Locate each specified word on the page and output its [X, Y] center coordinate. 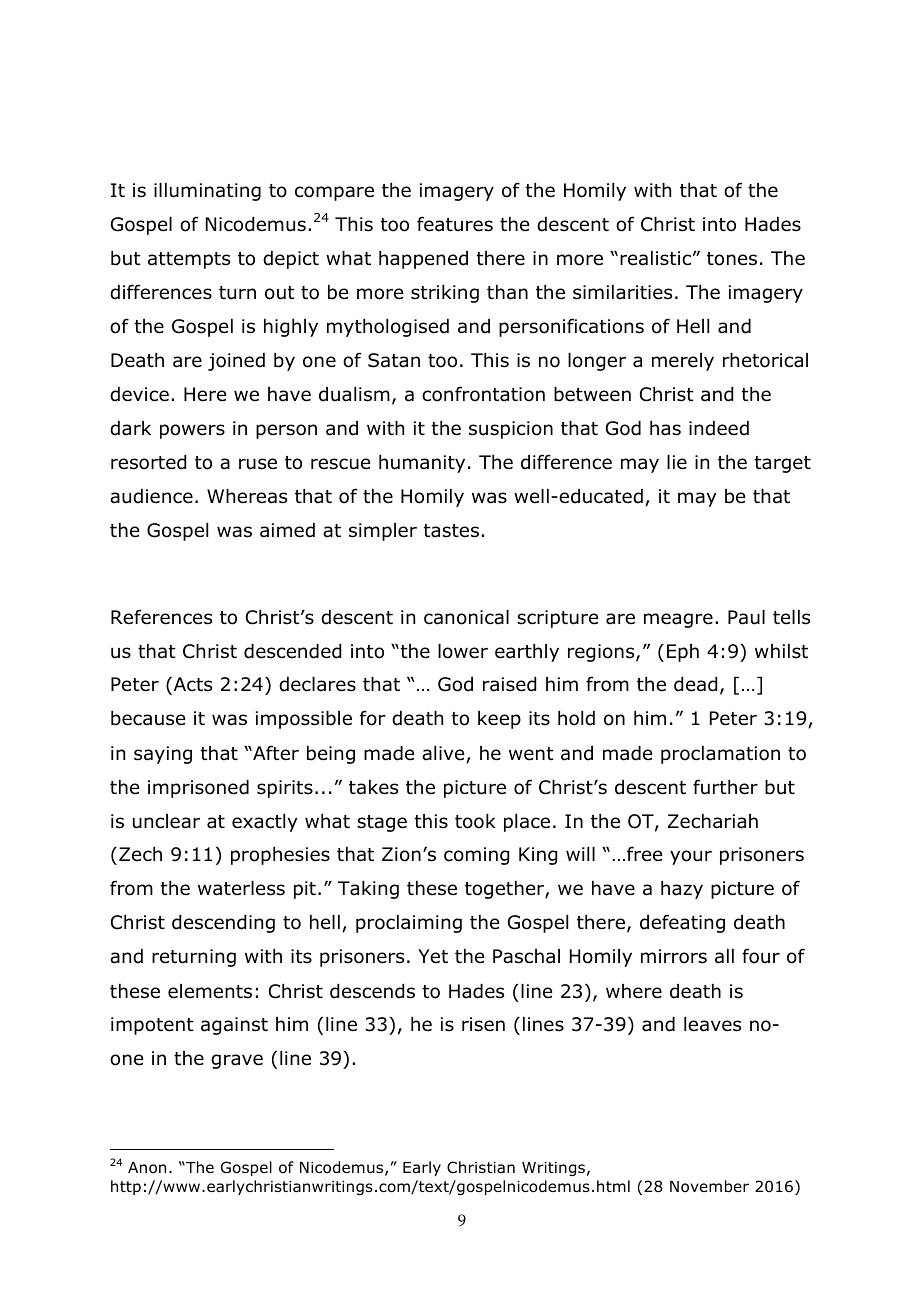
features [455, 224]
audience [151, 496]
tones [732, 259]
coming [476, 856]
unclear [166, 821]
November [709, 1186]
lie [677, 462]
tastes [451, 531]
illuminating [207, 192]
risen [483, 1024]
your [691, 857]
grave [237, 1061]
